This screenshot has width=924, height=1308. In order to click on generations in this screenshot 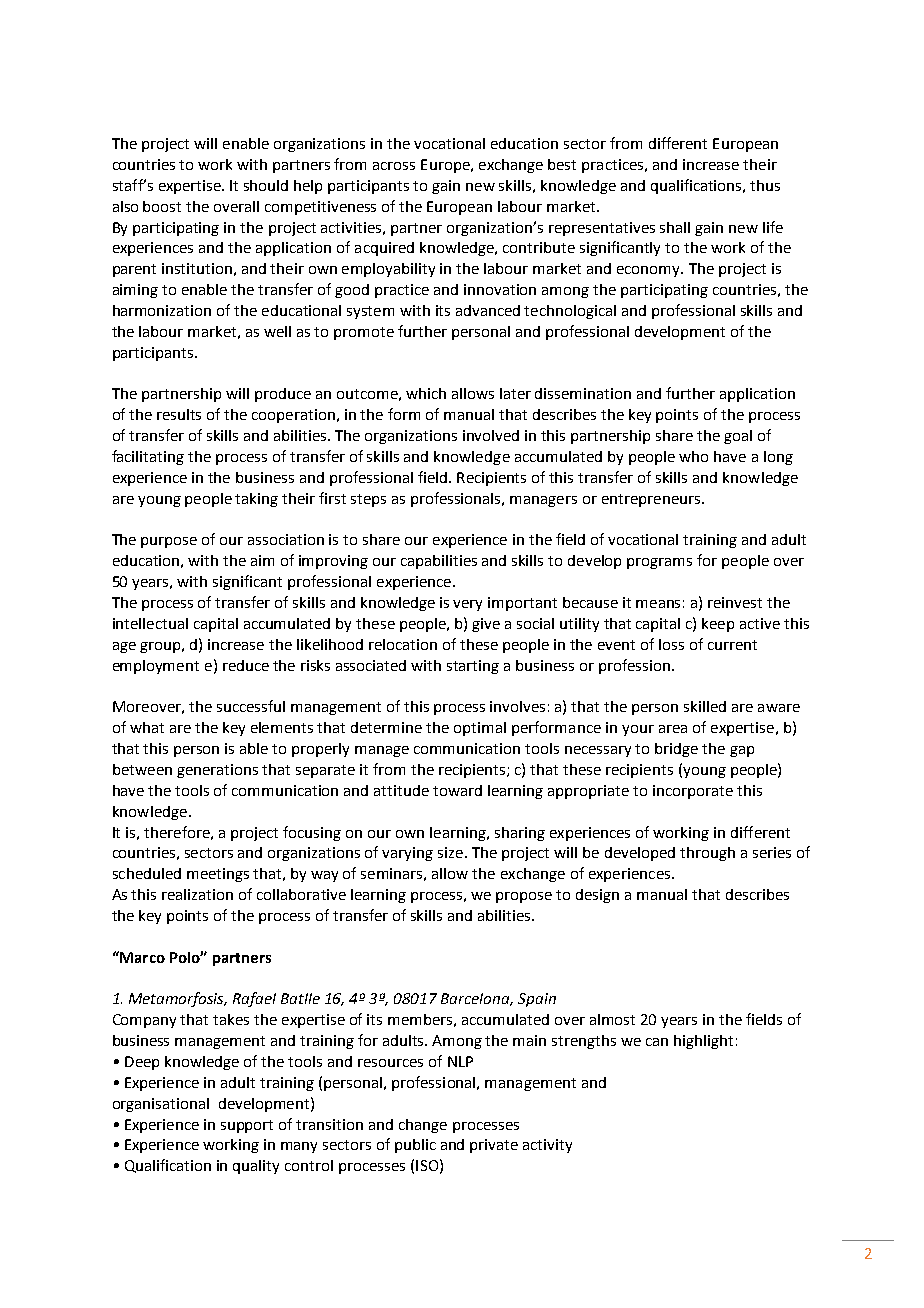, I will do `click(217, 771)`.
